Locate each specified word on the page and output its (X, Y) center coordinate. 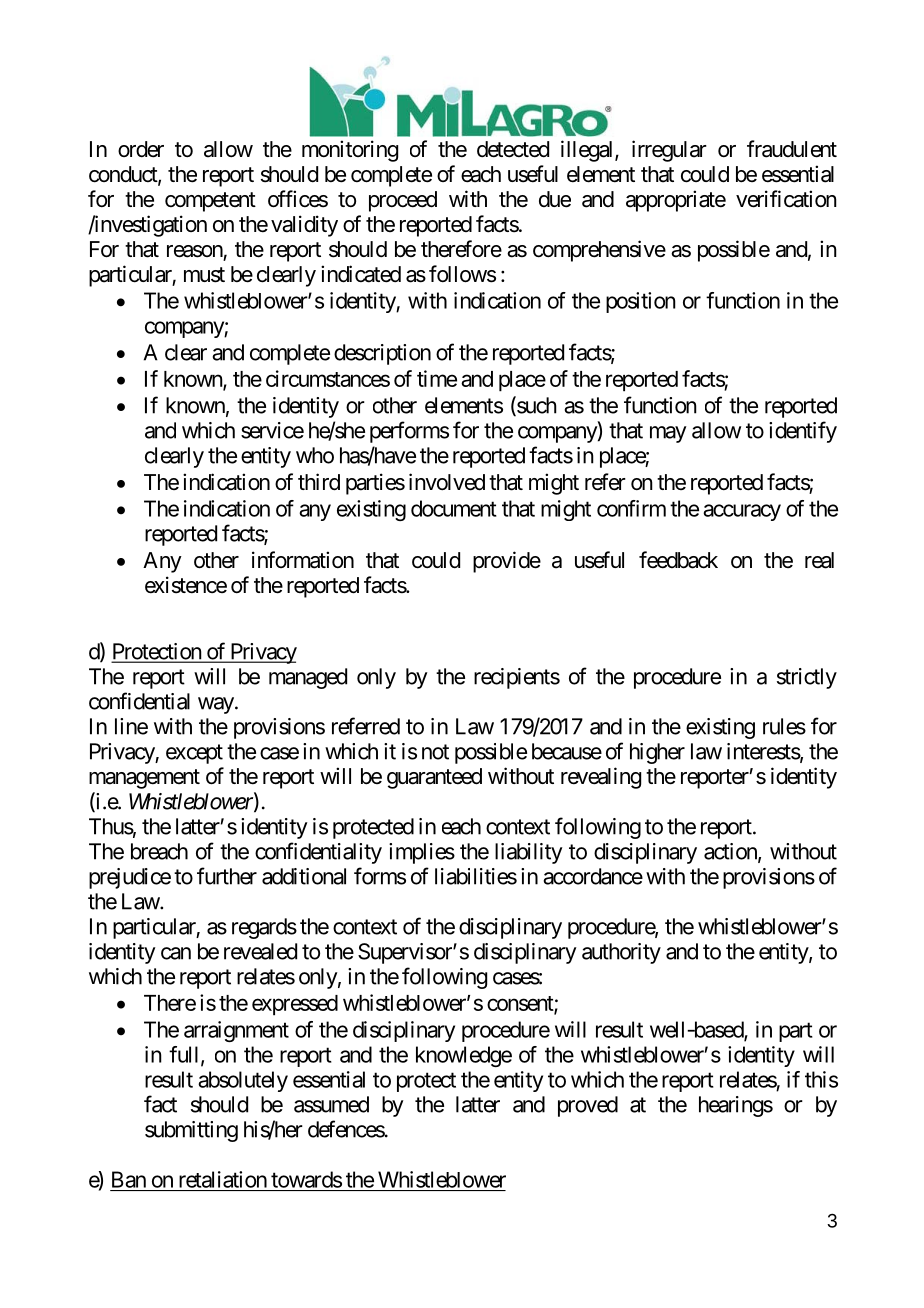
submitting (191, 1131)
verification (786, 199)
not (435, 752)
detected (513, 149)
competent (210, 202)
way (216, 705)
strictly (807, 678)
